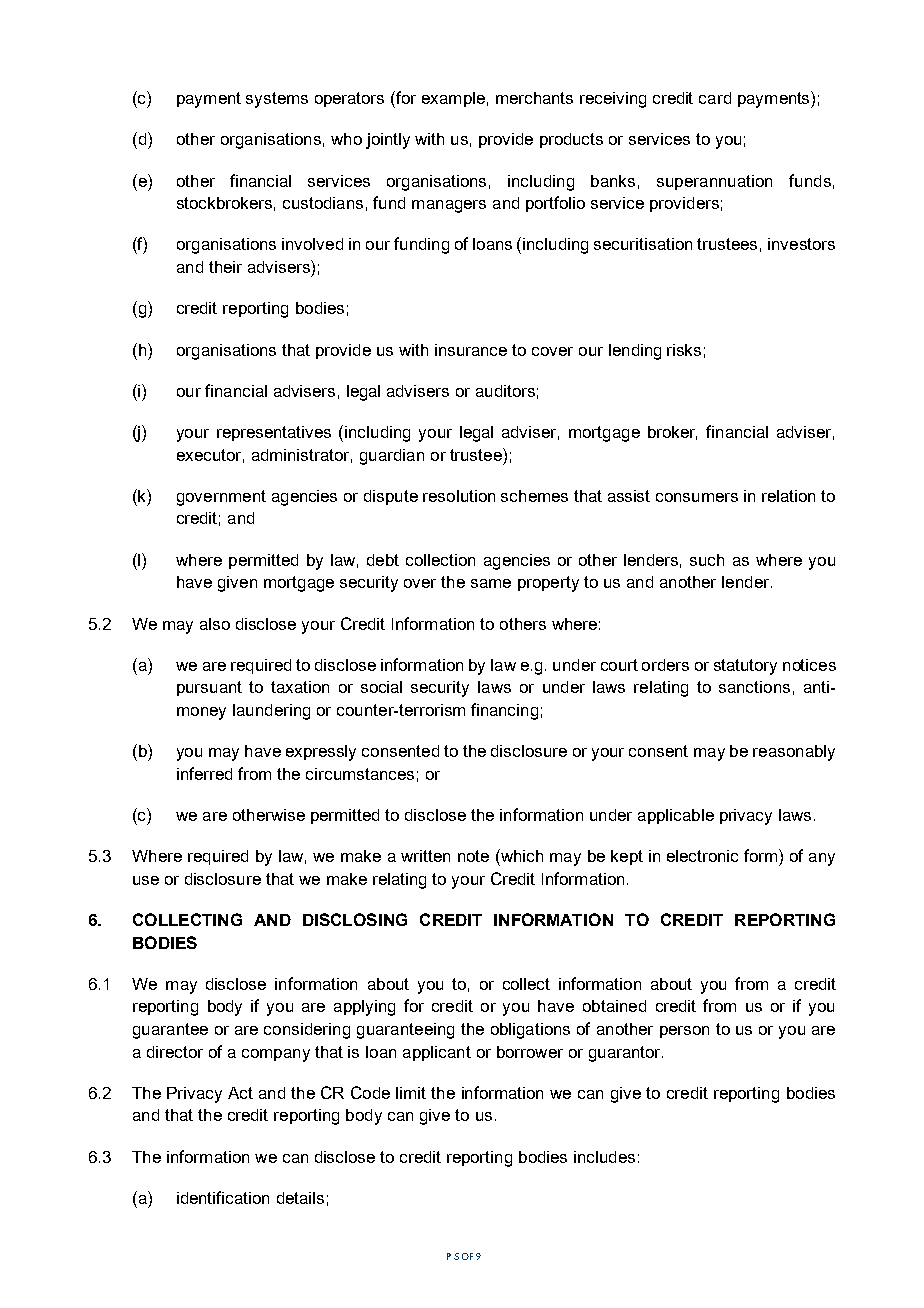  I want to click on card, so click(715, 98).
